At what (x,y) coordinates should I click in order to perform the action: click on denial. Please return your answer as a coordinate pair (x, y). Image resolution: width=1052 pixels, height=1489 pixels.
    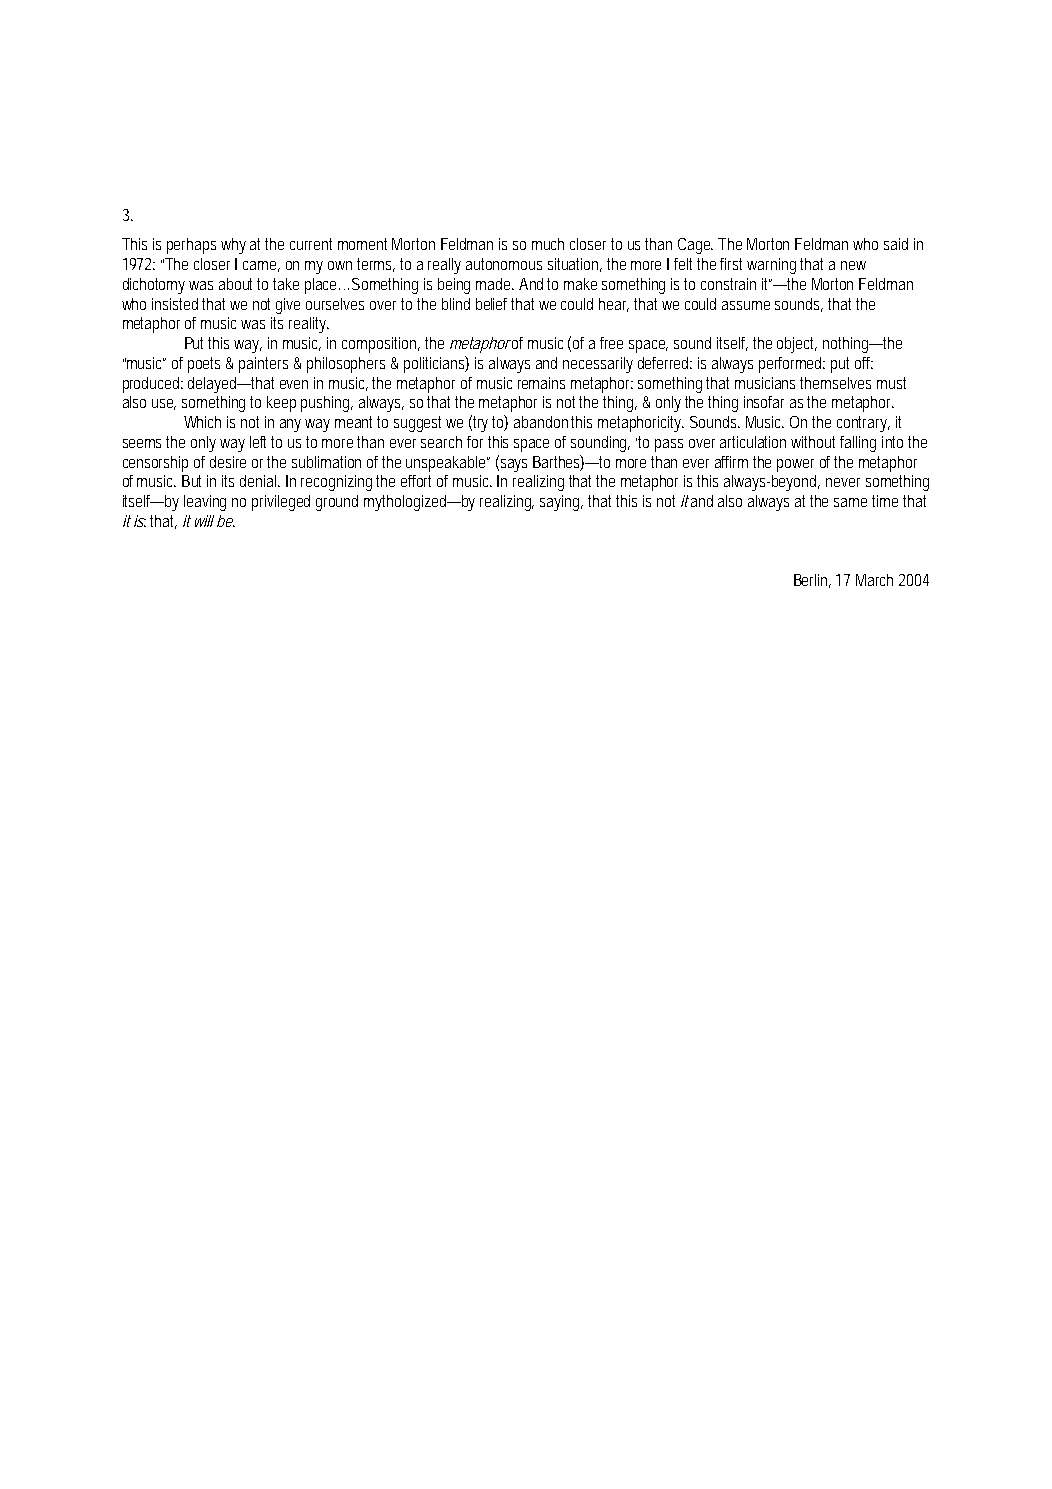
    Looking at the image, I should click on (259, 481).
